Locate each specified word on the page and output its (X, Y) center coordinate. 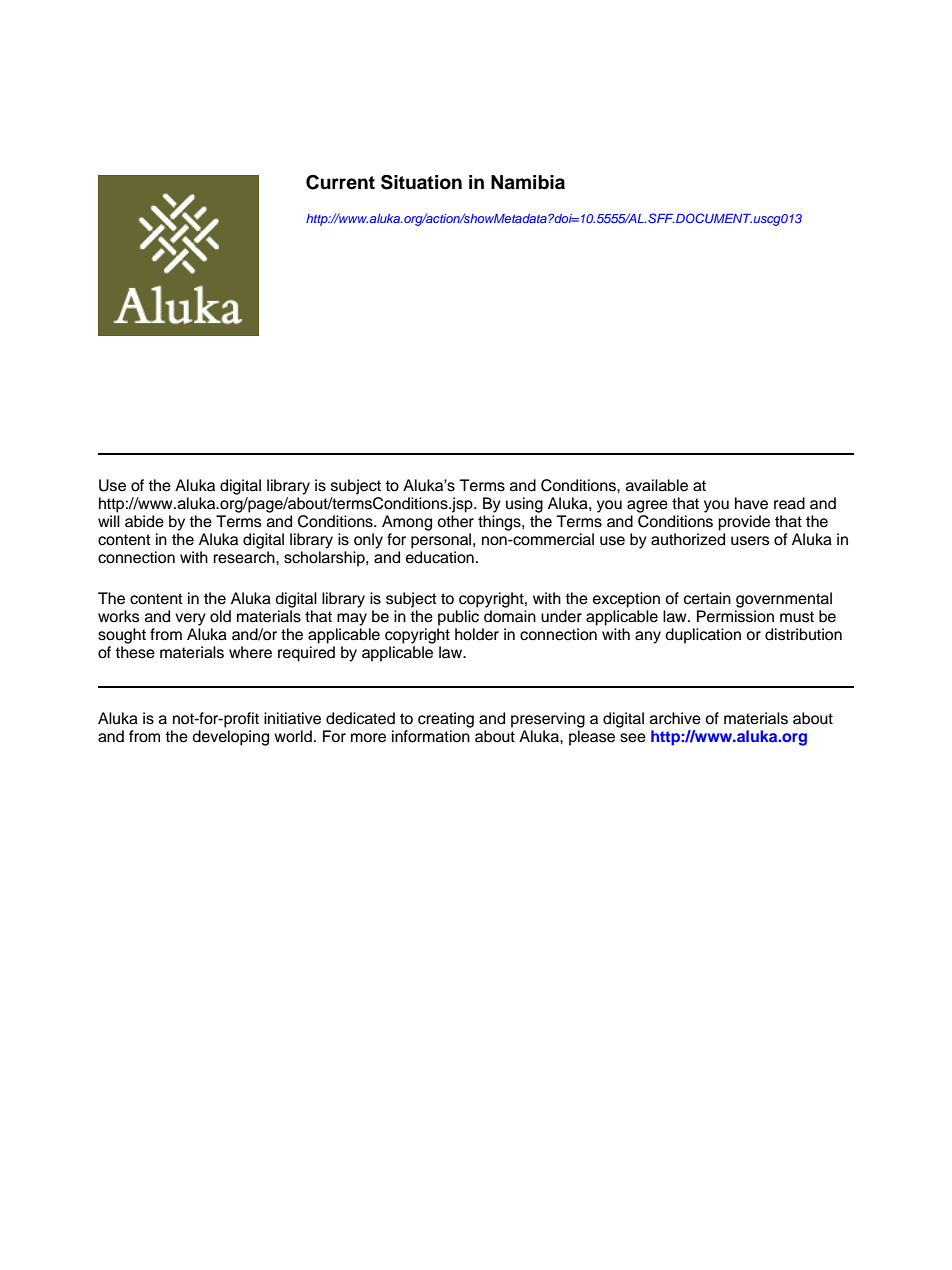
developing (230, 738)
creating (446, 720)
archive (675, 718)
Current (340, 182)
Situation (421, 182)
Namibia (528, 182)
